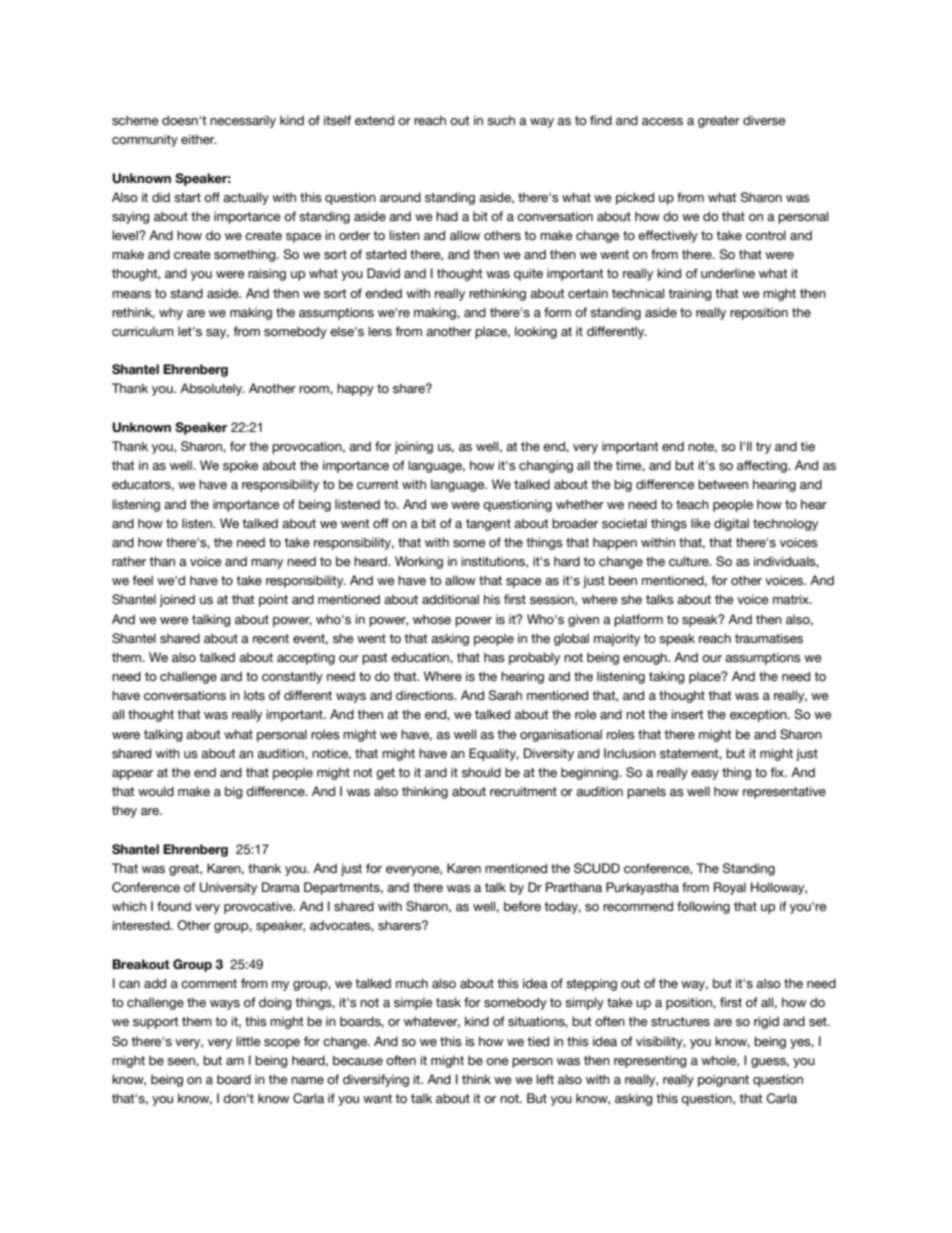 This screenshot has height=1233, width=952. I want to click on such, so click(501, 120).
